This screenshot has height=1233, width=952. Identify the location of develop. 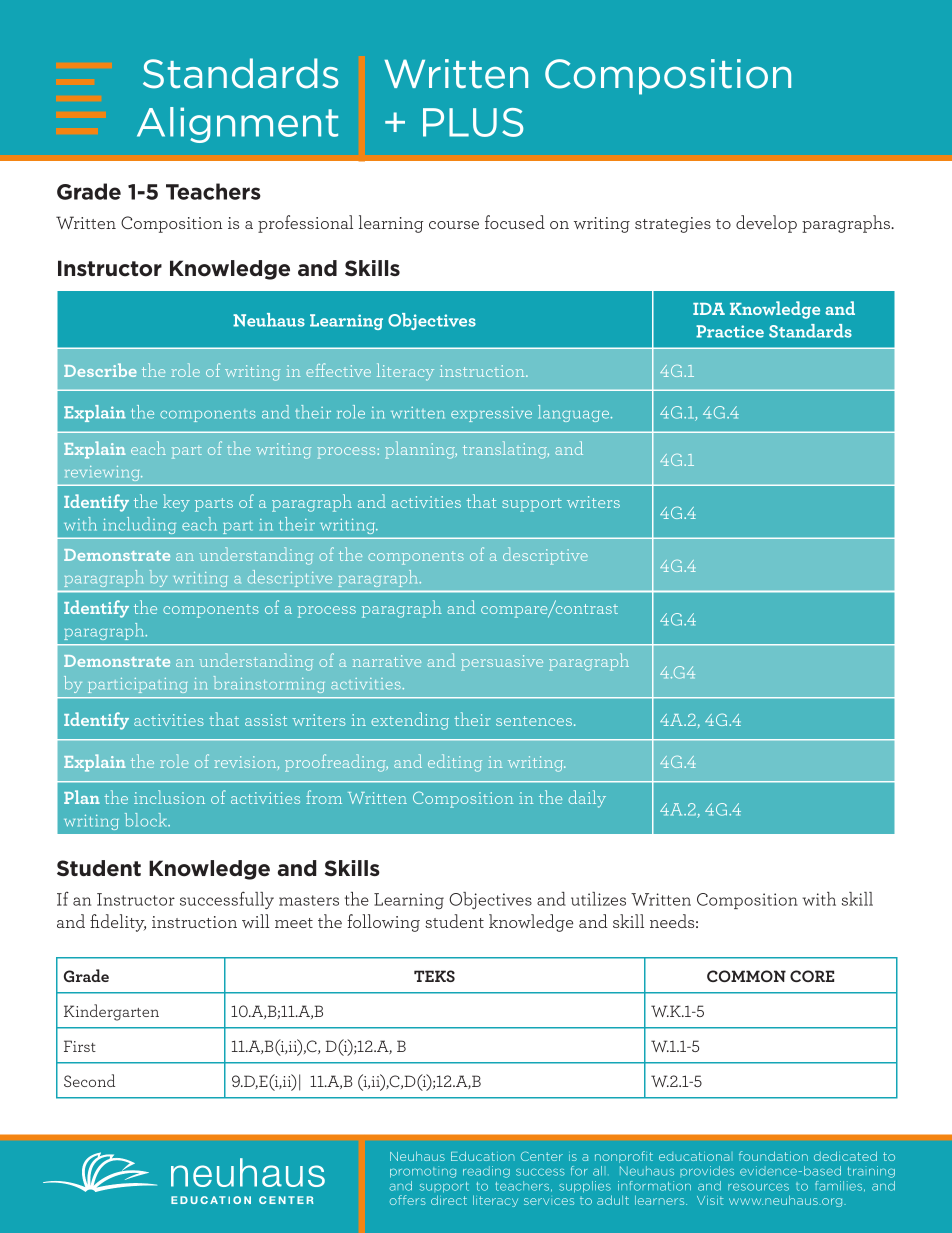
(766, 224).
